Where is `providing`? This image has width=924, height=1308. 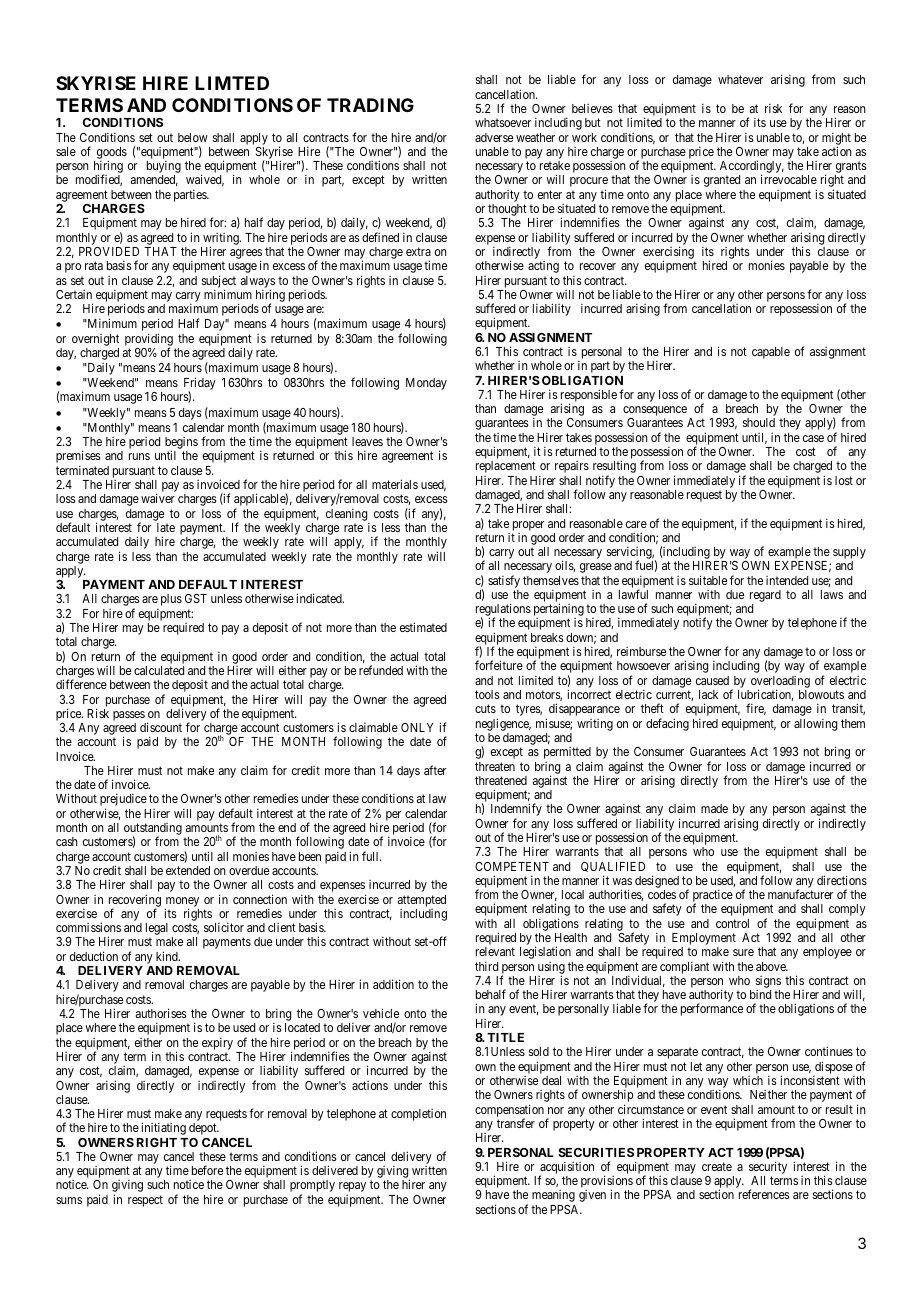
providing is located at coordinates (149, 340).
